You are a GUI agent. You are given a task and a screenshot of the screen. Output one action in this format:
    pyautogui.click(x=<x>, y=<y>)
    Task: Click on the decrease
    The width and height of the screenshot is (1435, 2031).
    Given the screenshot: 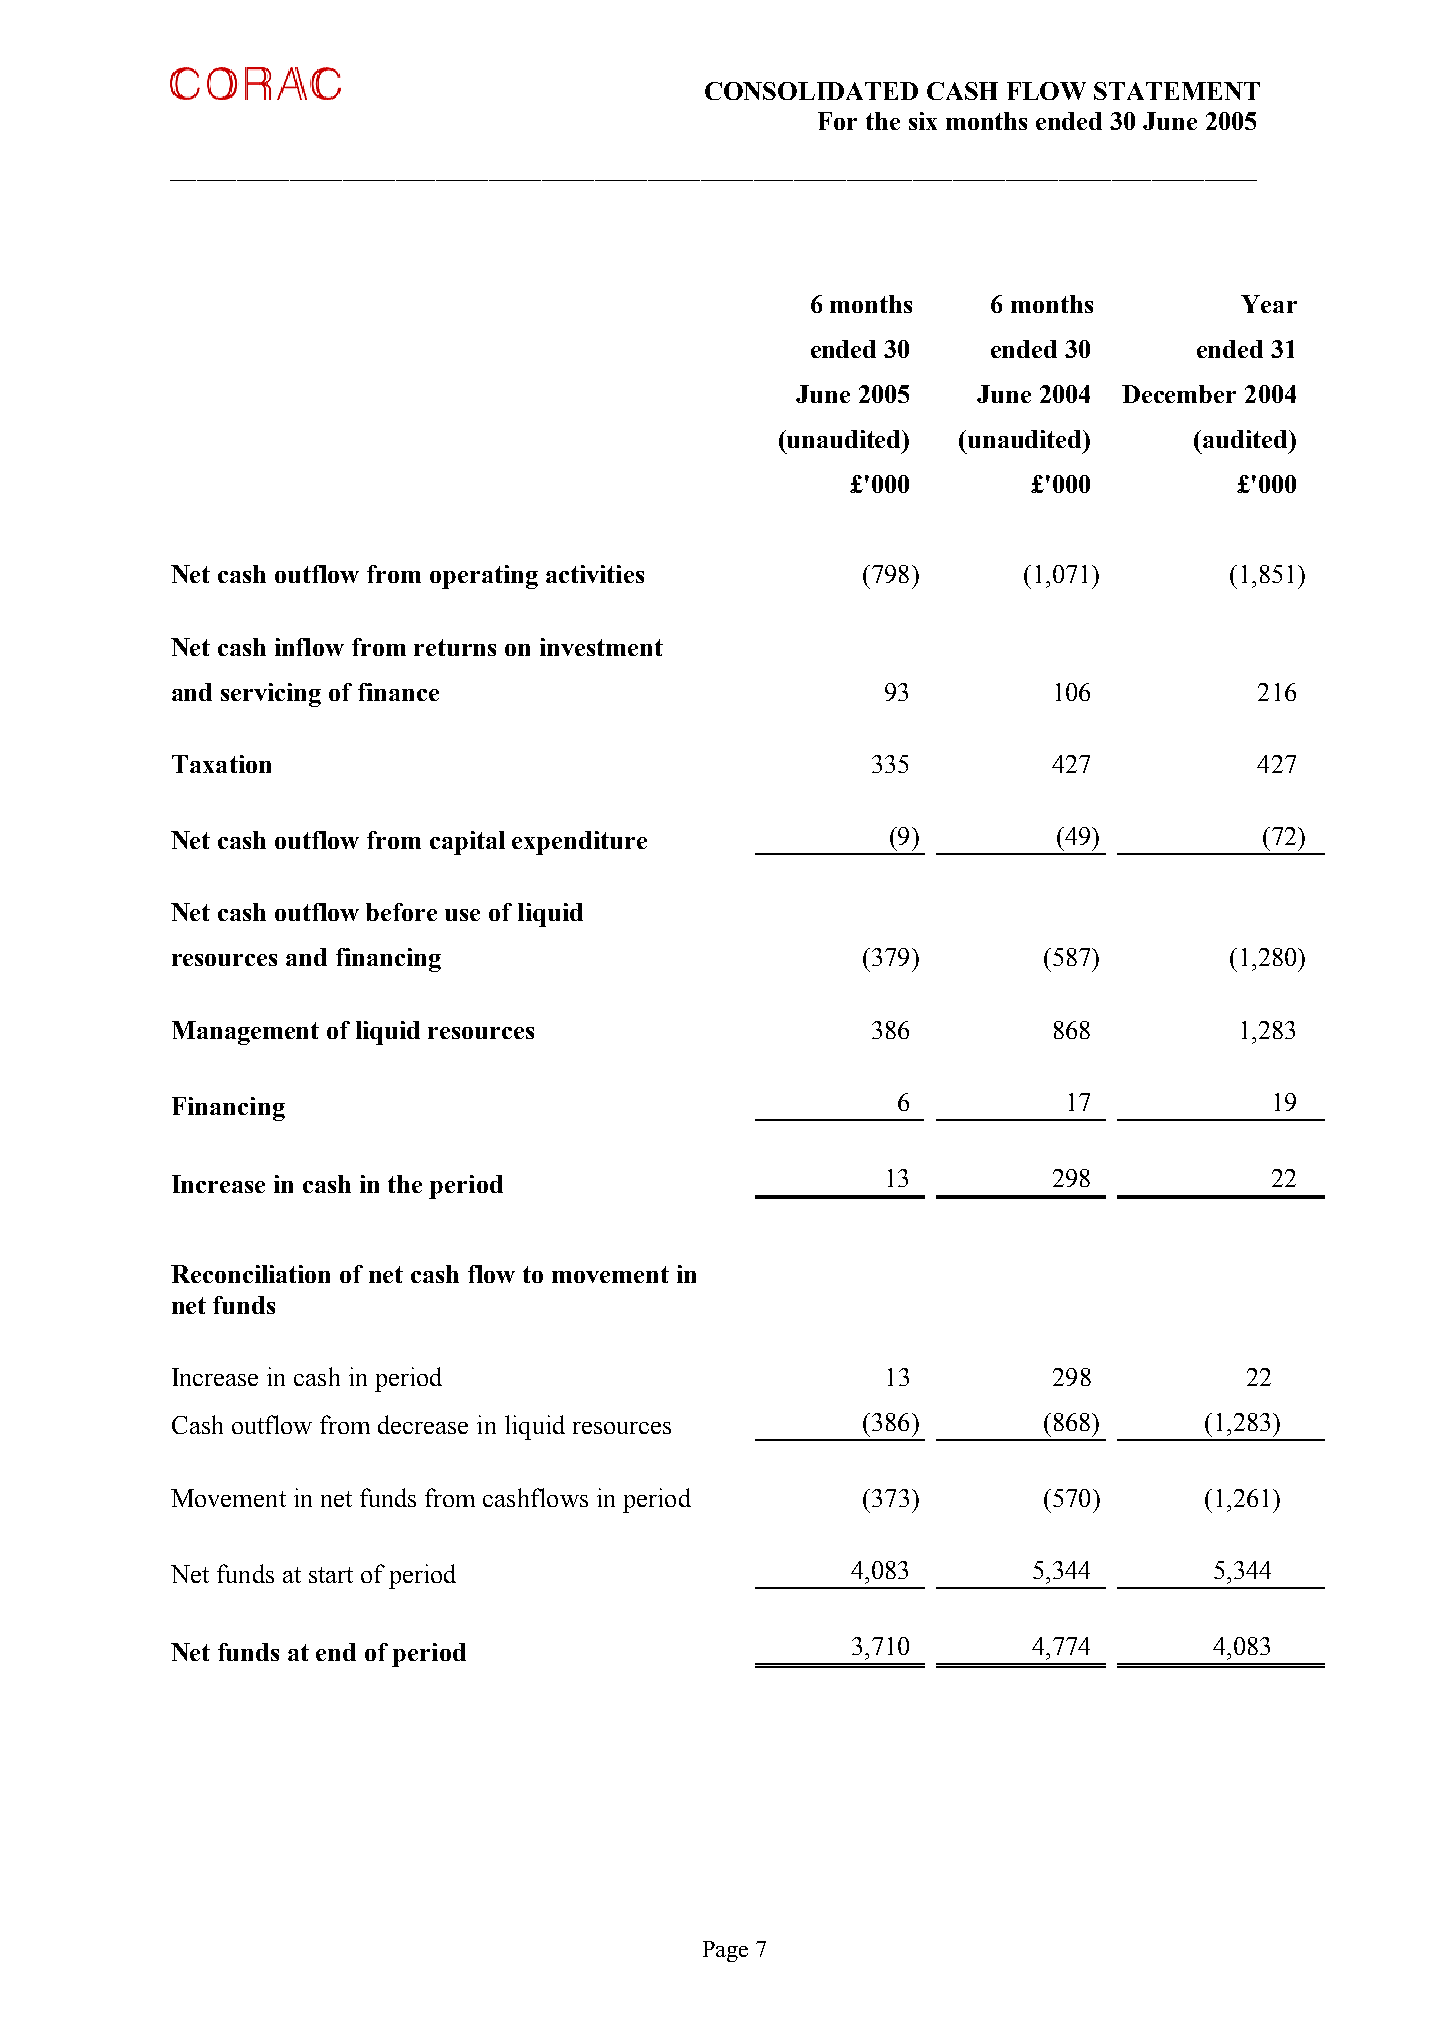 What is the action you would take?
    pyautogui.click(x=423, y=1424)
